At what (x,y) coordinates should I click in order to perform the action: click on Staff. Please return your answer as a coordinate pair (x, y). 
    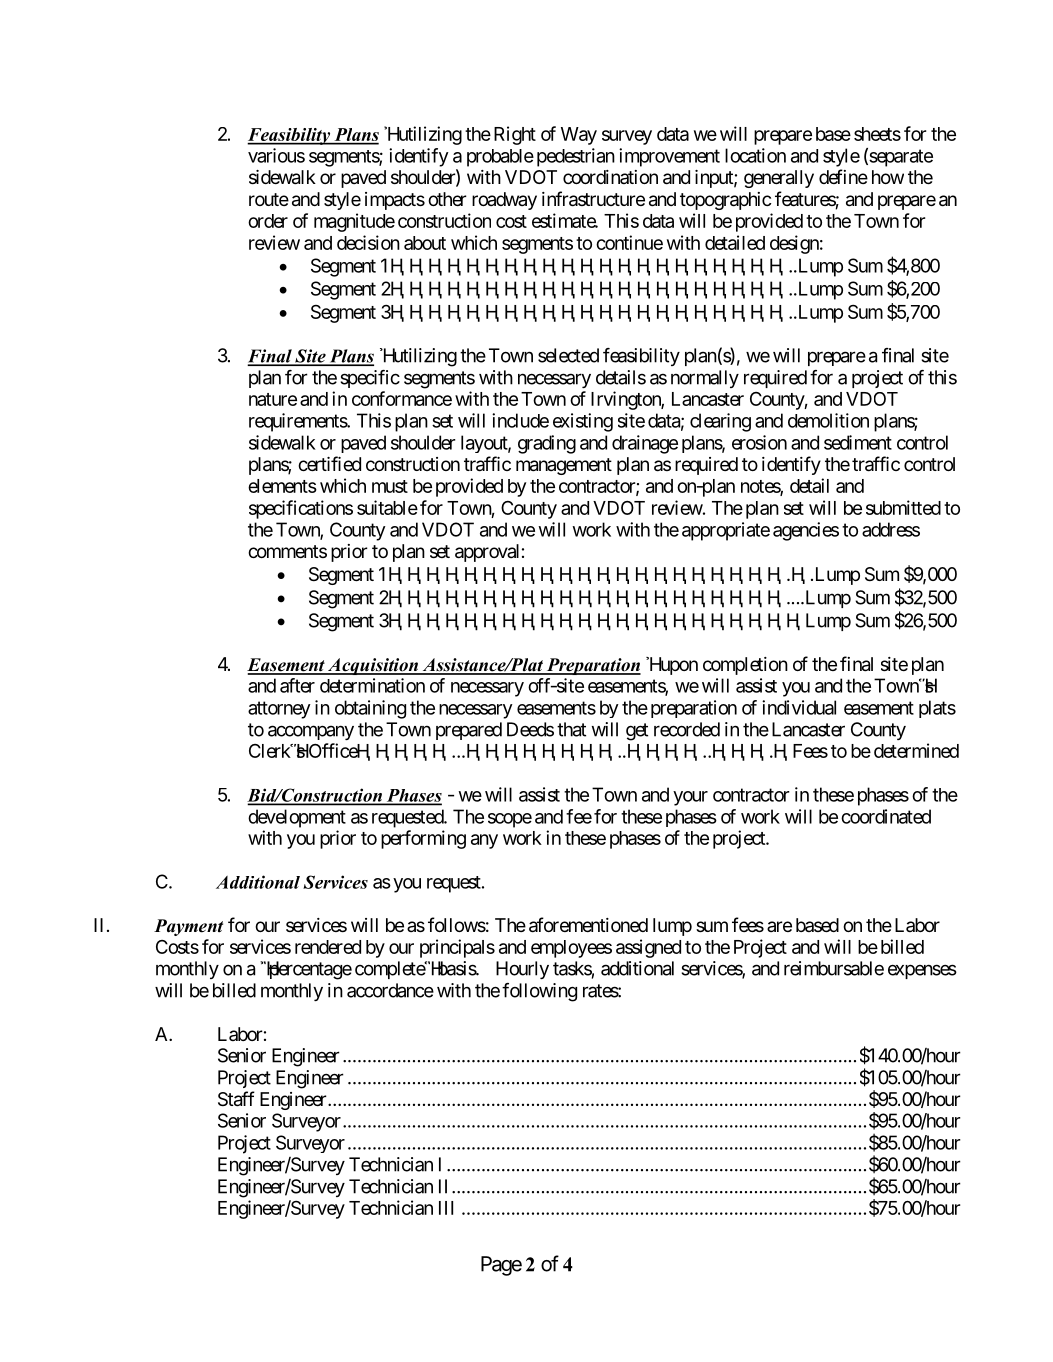
    Looking at the image, I should click on (236, 1099).
